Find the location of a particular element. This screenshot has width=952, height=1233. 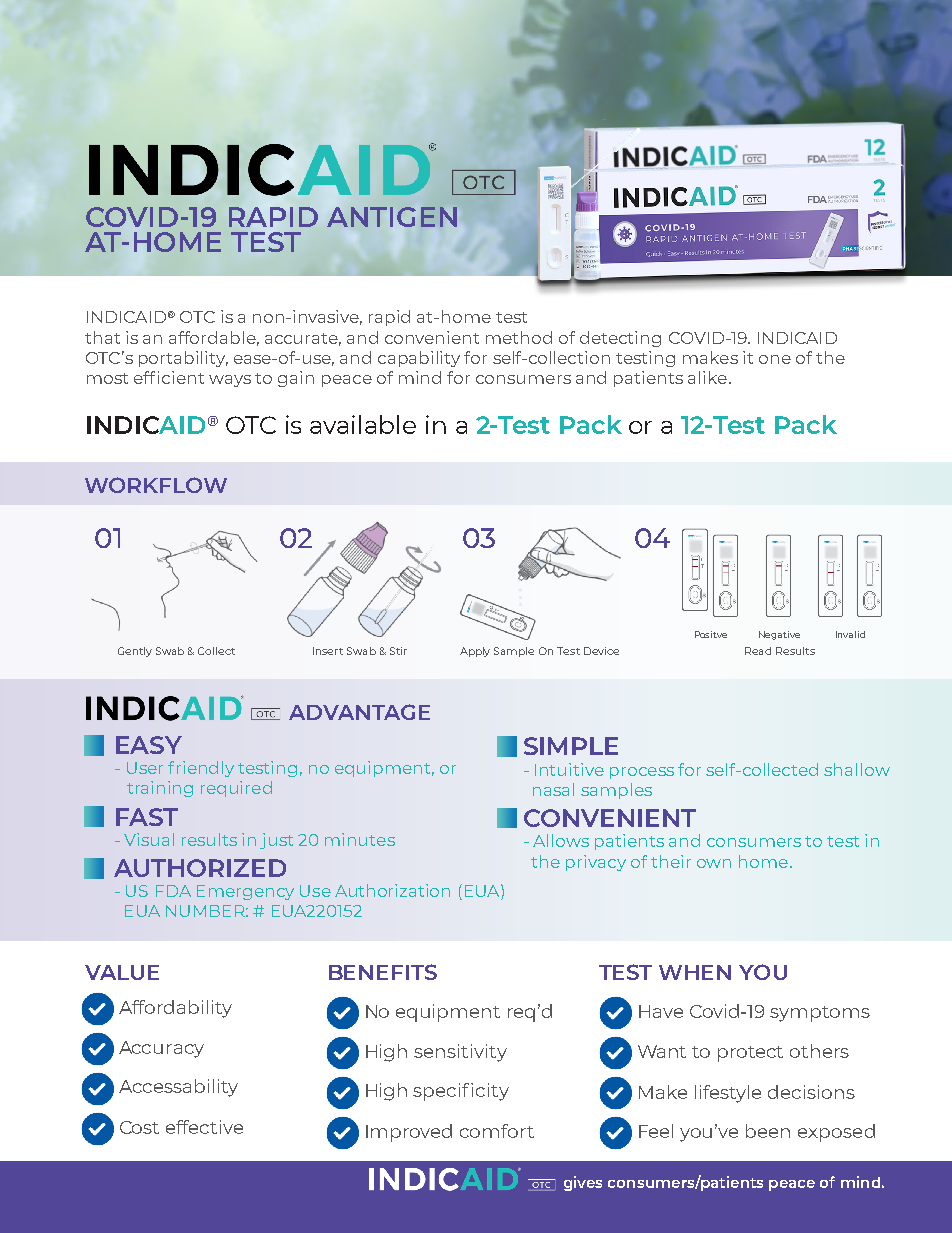

ANTIGEN is located at coordinates (392, 217).
